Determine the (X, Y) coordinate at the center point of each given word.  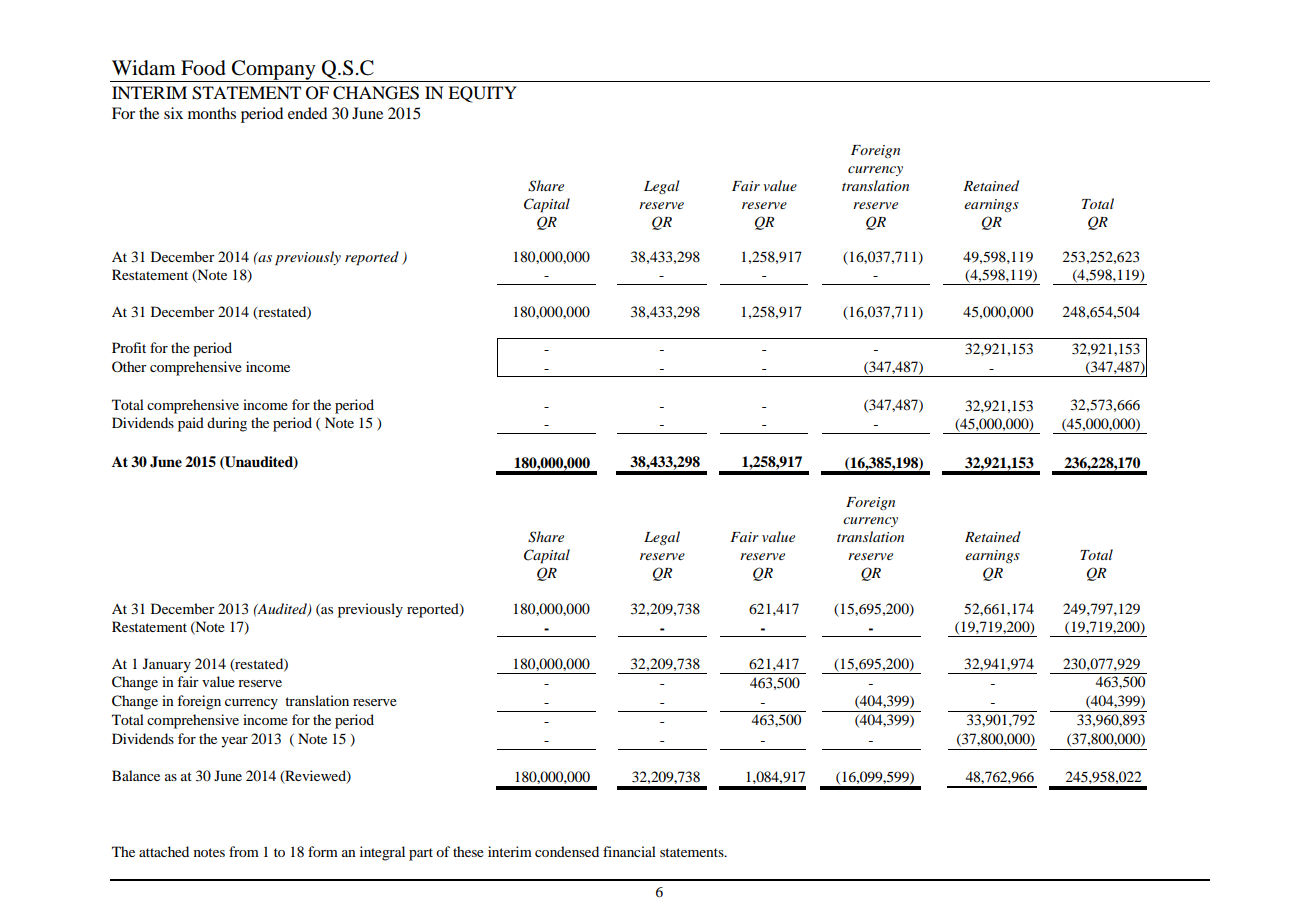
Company (274, 71)
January (167, 665)
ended (307, 113)
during (227, 424)
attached (164, 851)
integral (382, 853)
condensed (567, 851)
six (173, 113)
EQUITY (482, 94)
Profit (129, 347)
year (234, 742)
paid (191, 424)
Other (129, 366)
